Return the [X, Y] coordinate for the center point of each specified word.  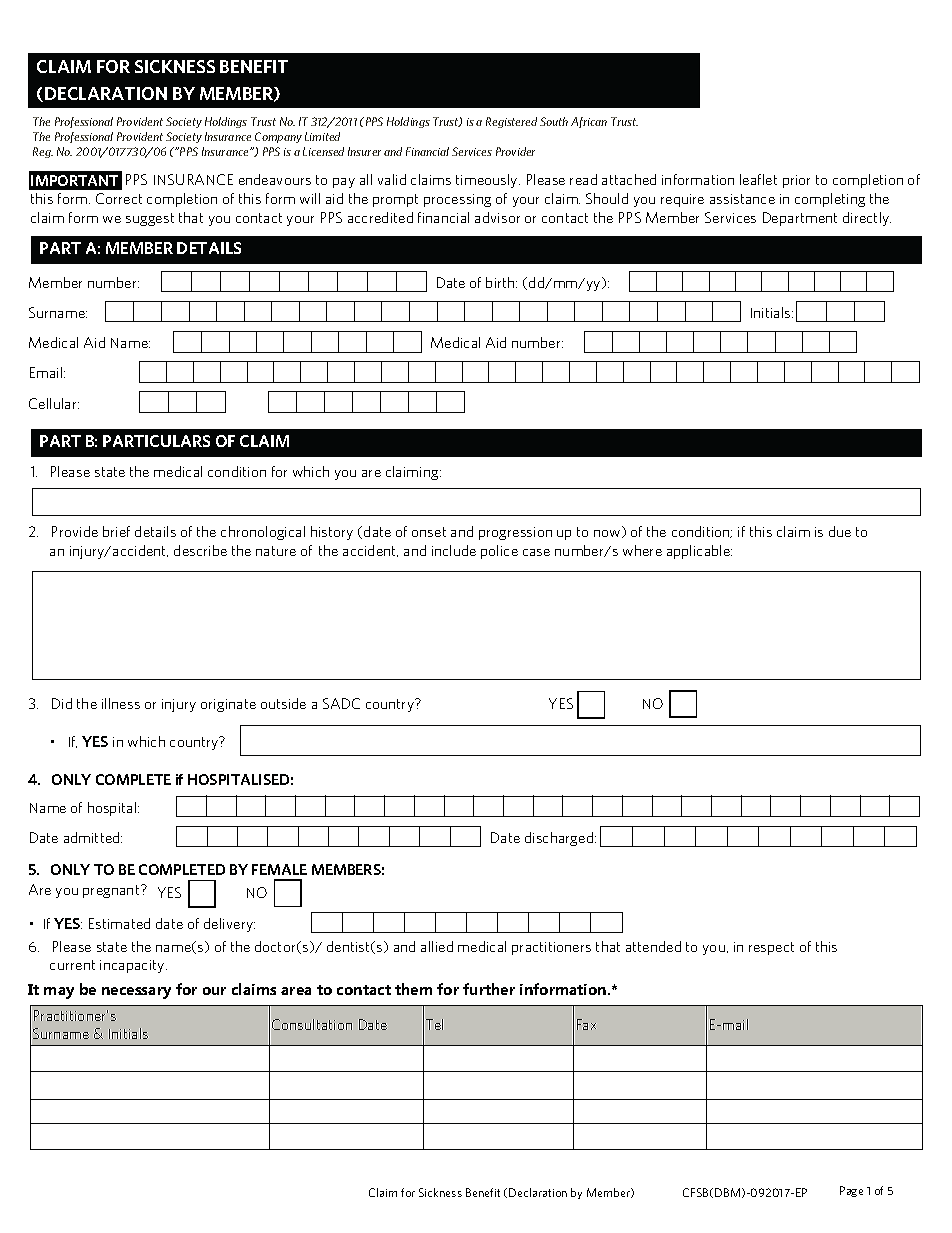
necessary [136, 993]
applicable [699, 552]
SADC [341, 703]
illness [121, 703]
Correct [119, 198]
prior [796, 181]
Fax [586, 1024]
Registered [511, 122]
